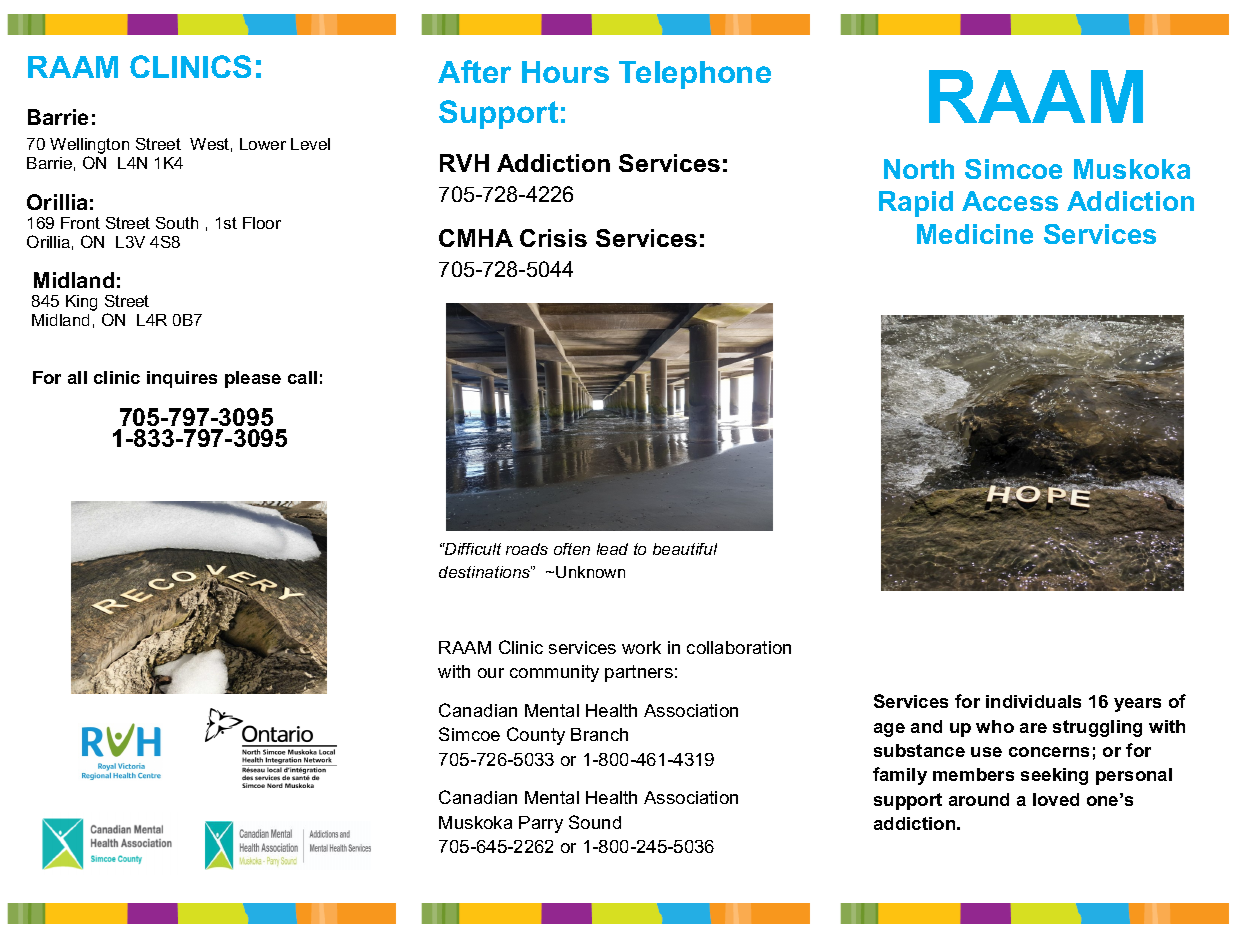 The image size is (1233, 952). Describe the element at coordinates (595, 822) in the screenshot. I see `Sound` at that location.
